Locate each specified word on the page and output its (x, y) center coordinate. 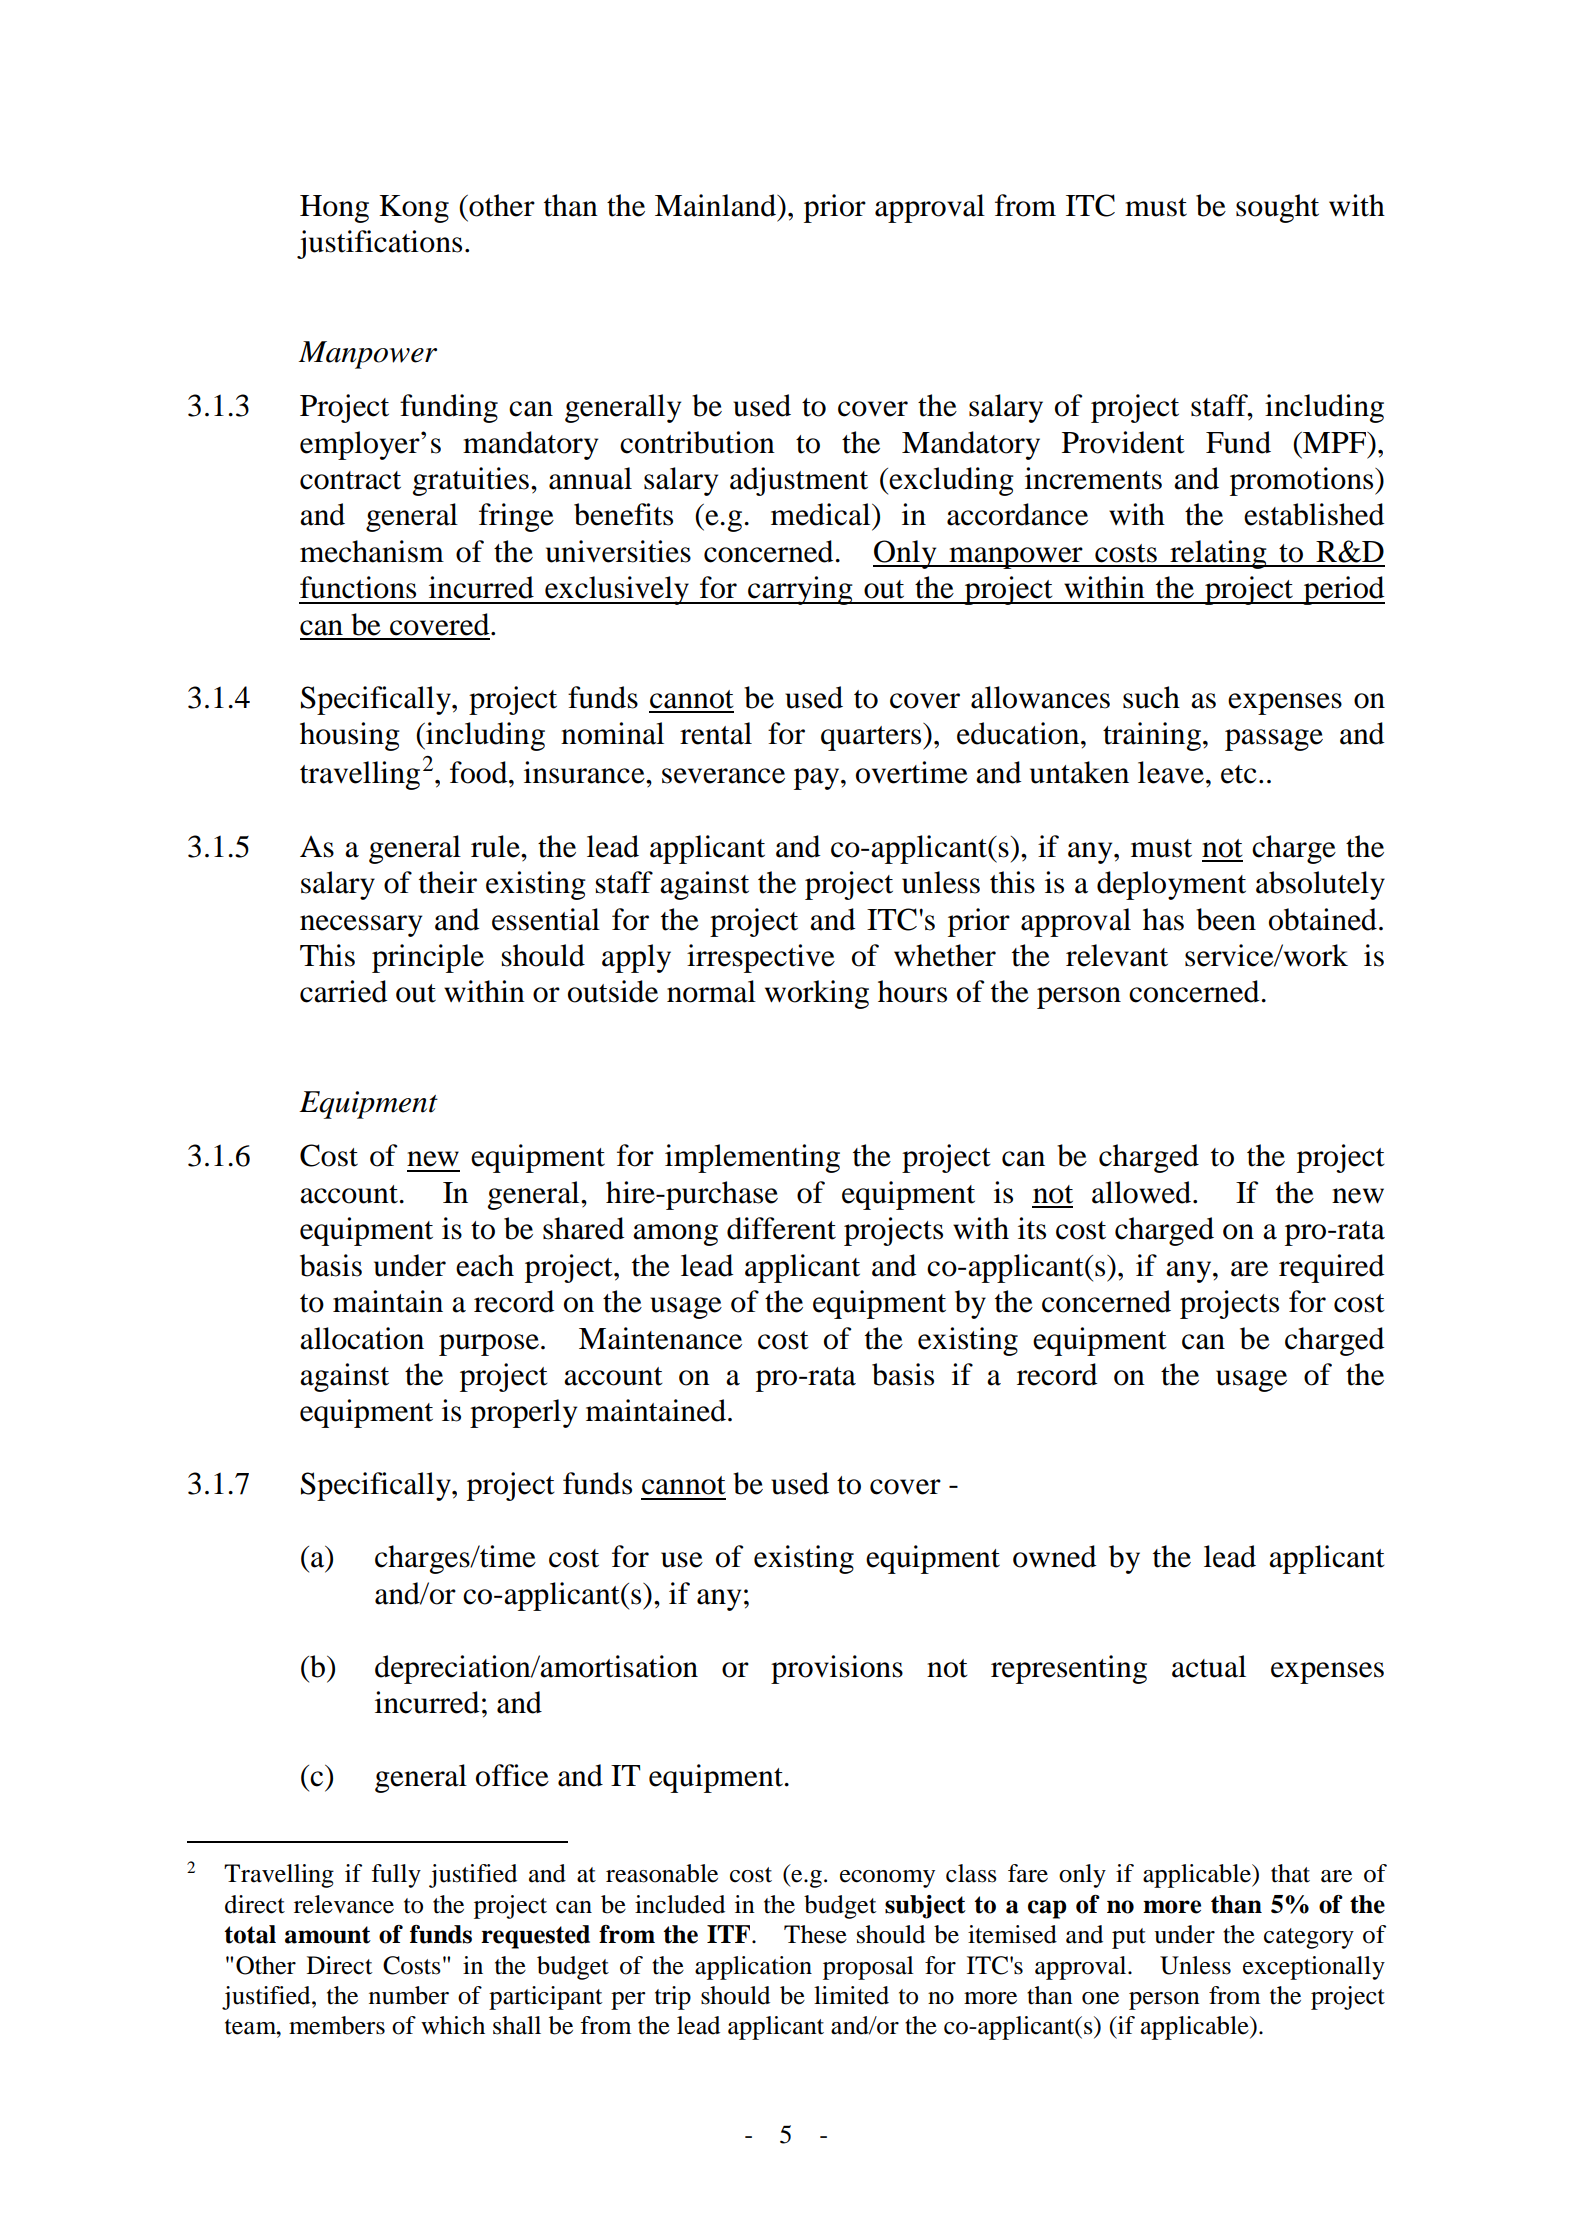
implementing (752, 1158)
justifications (379, 244)
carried (343, 991)
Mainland (717, 205)
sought (1277, 208)
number (409, 1995)
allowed (1143, 1192)
